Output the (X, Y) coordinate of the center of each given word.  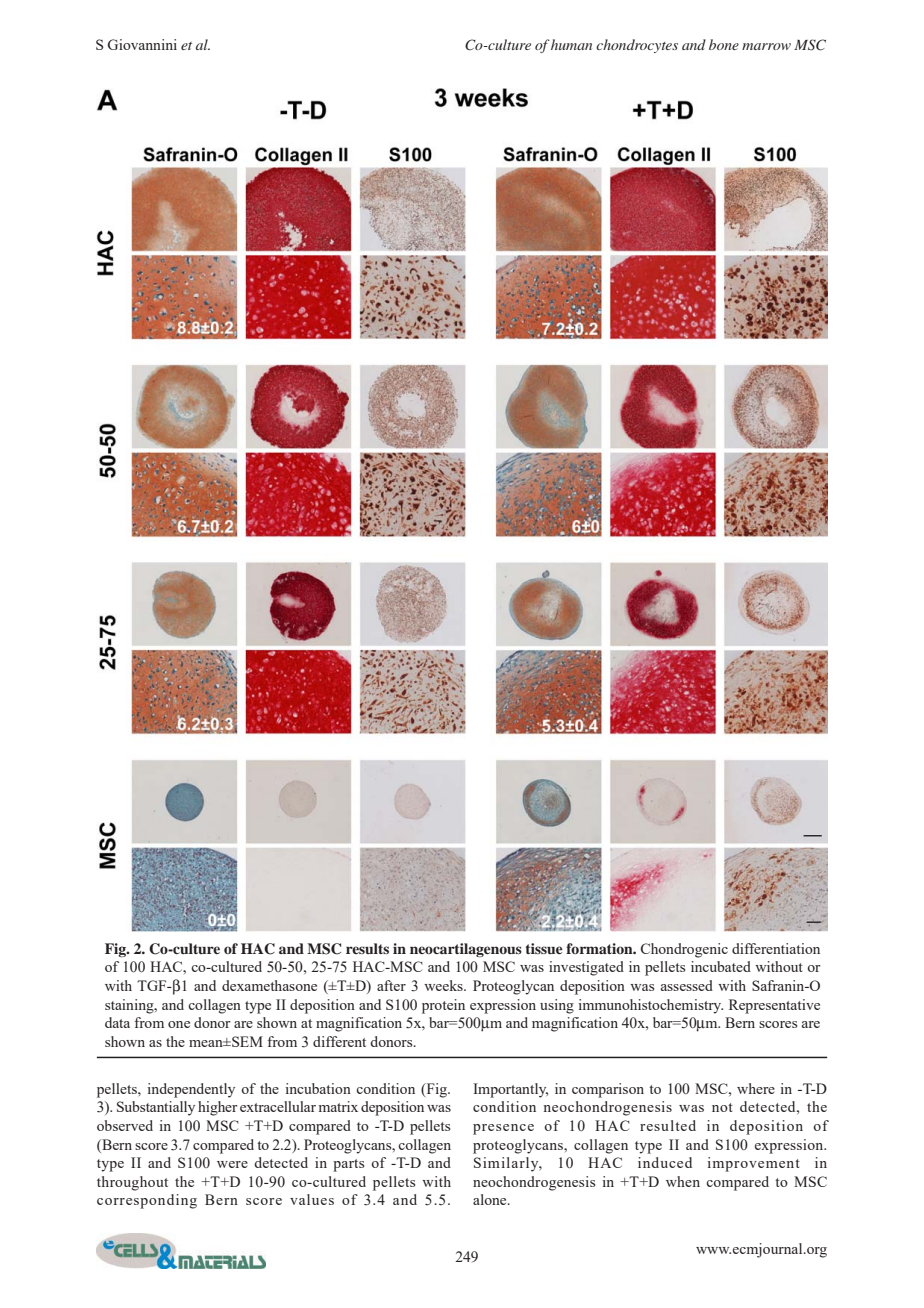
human (571, 44)
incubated (721, 966)
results (367, 948)
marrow (766, 46)
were (232, 1164)
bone (724, 44)
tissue (544, 948)
